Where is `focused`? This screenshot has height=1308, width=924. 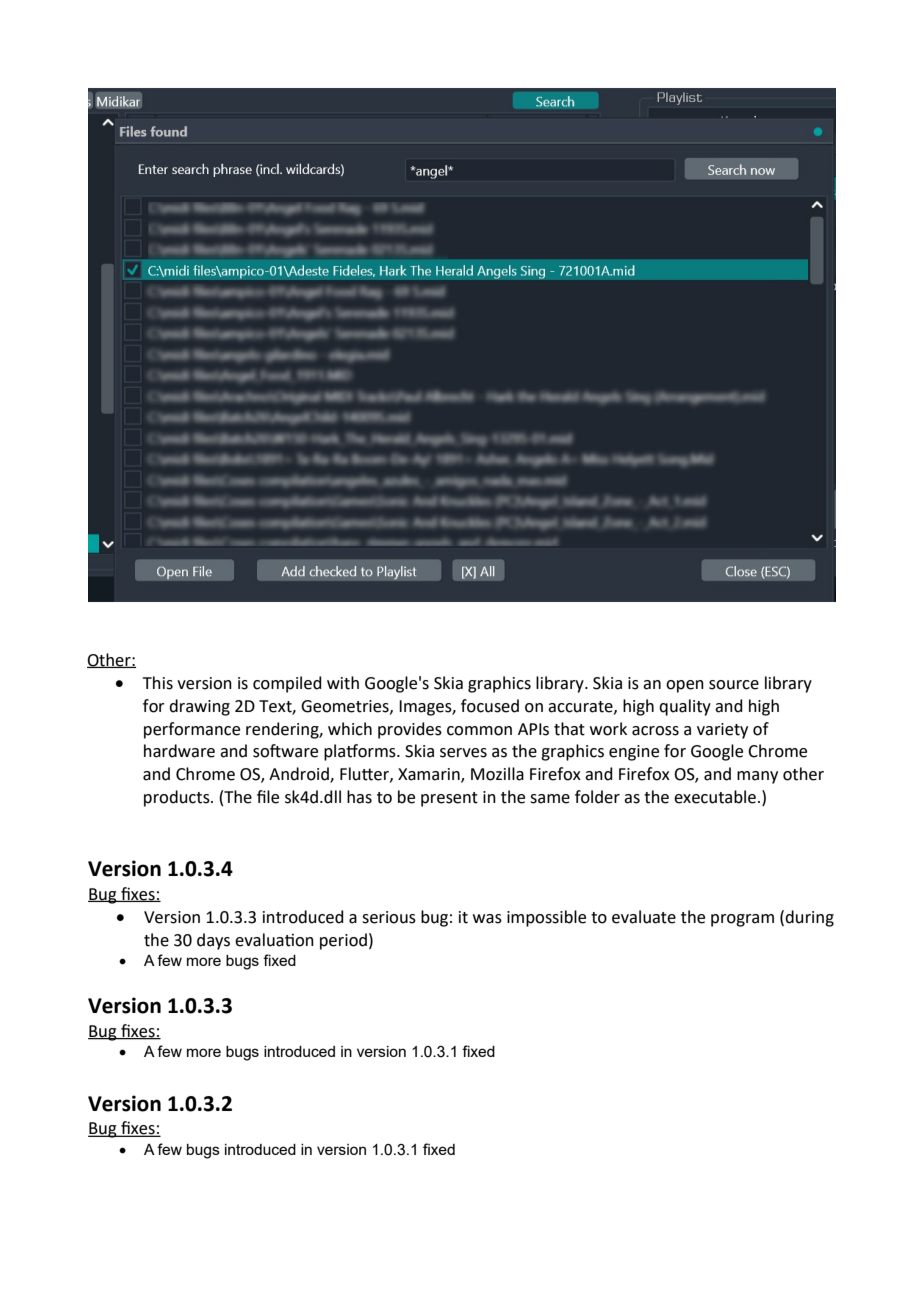
focused is located at coordinates (490, 706).
